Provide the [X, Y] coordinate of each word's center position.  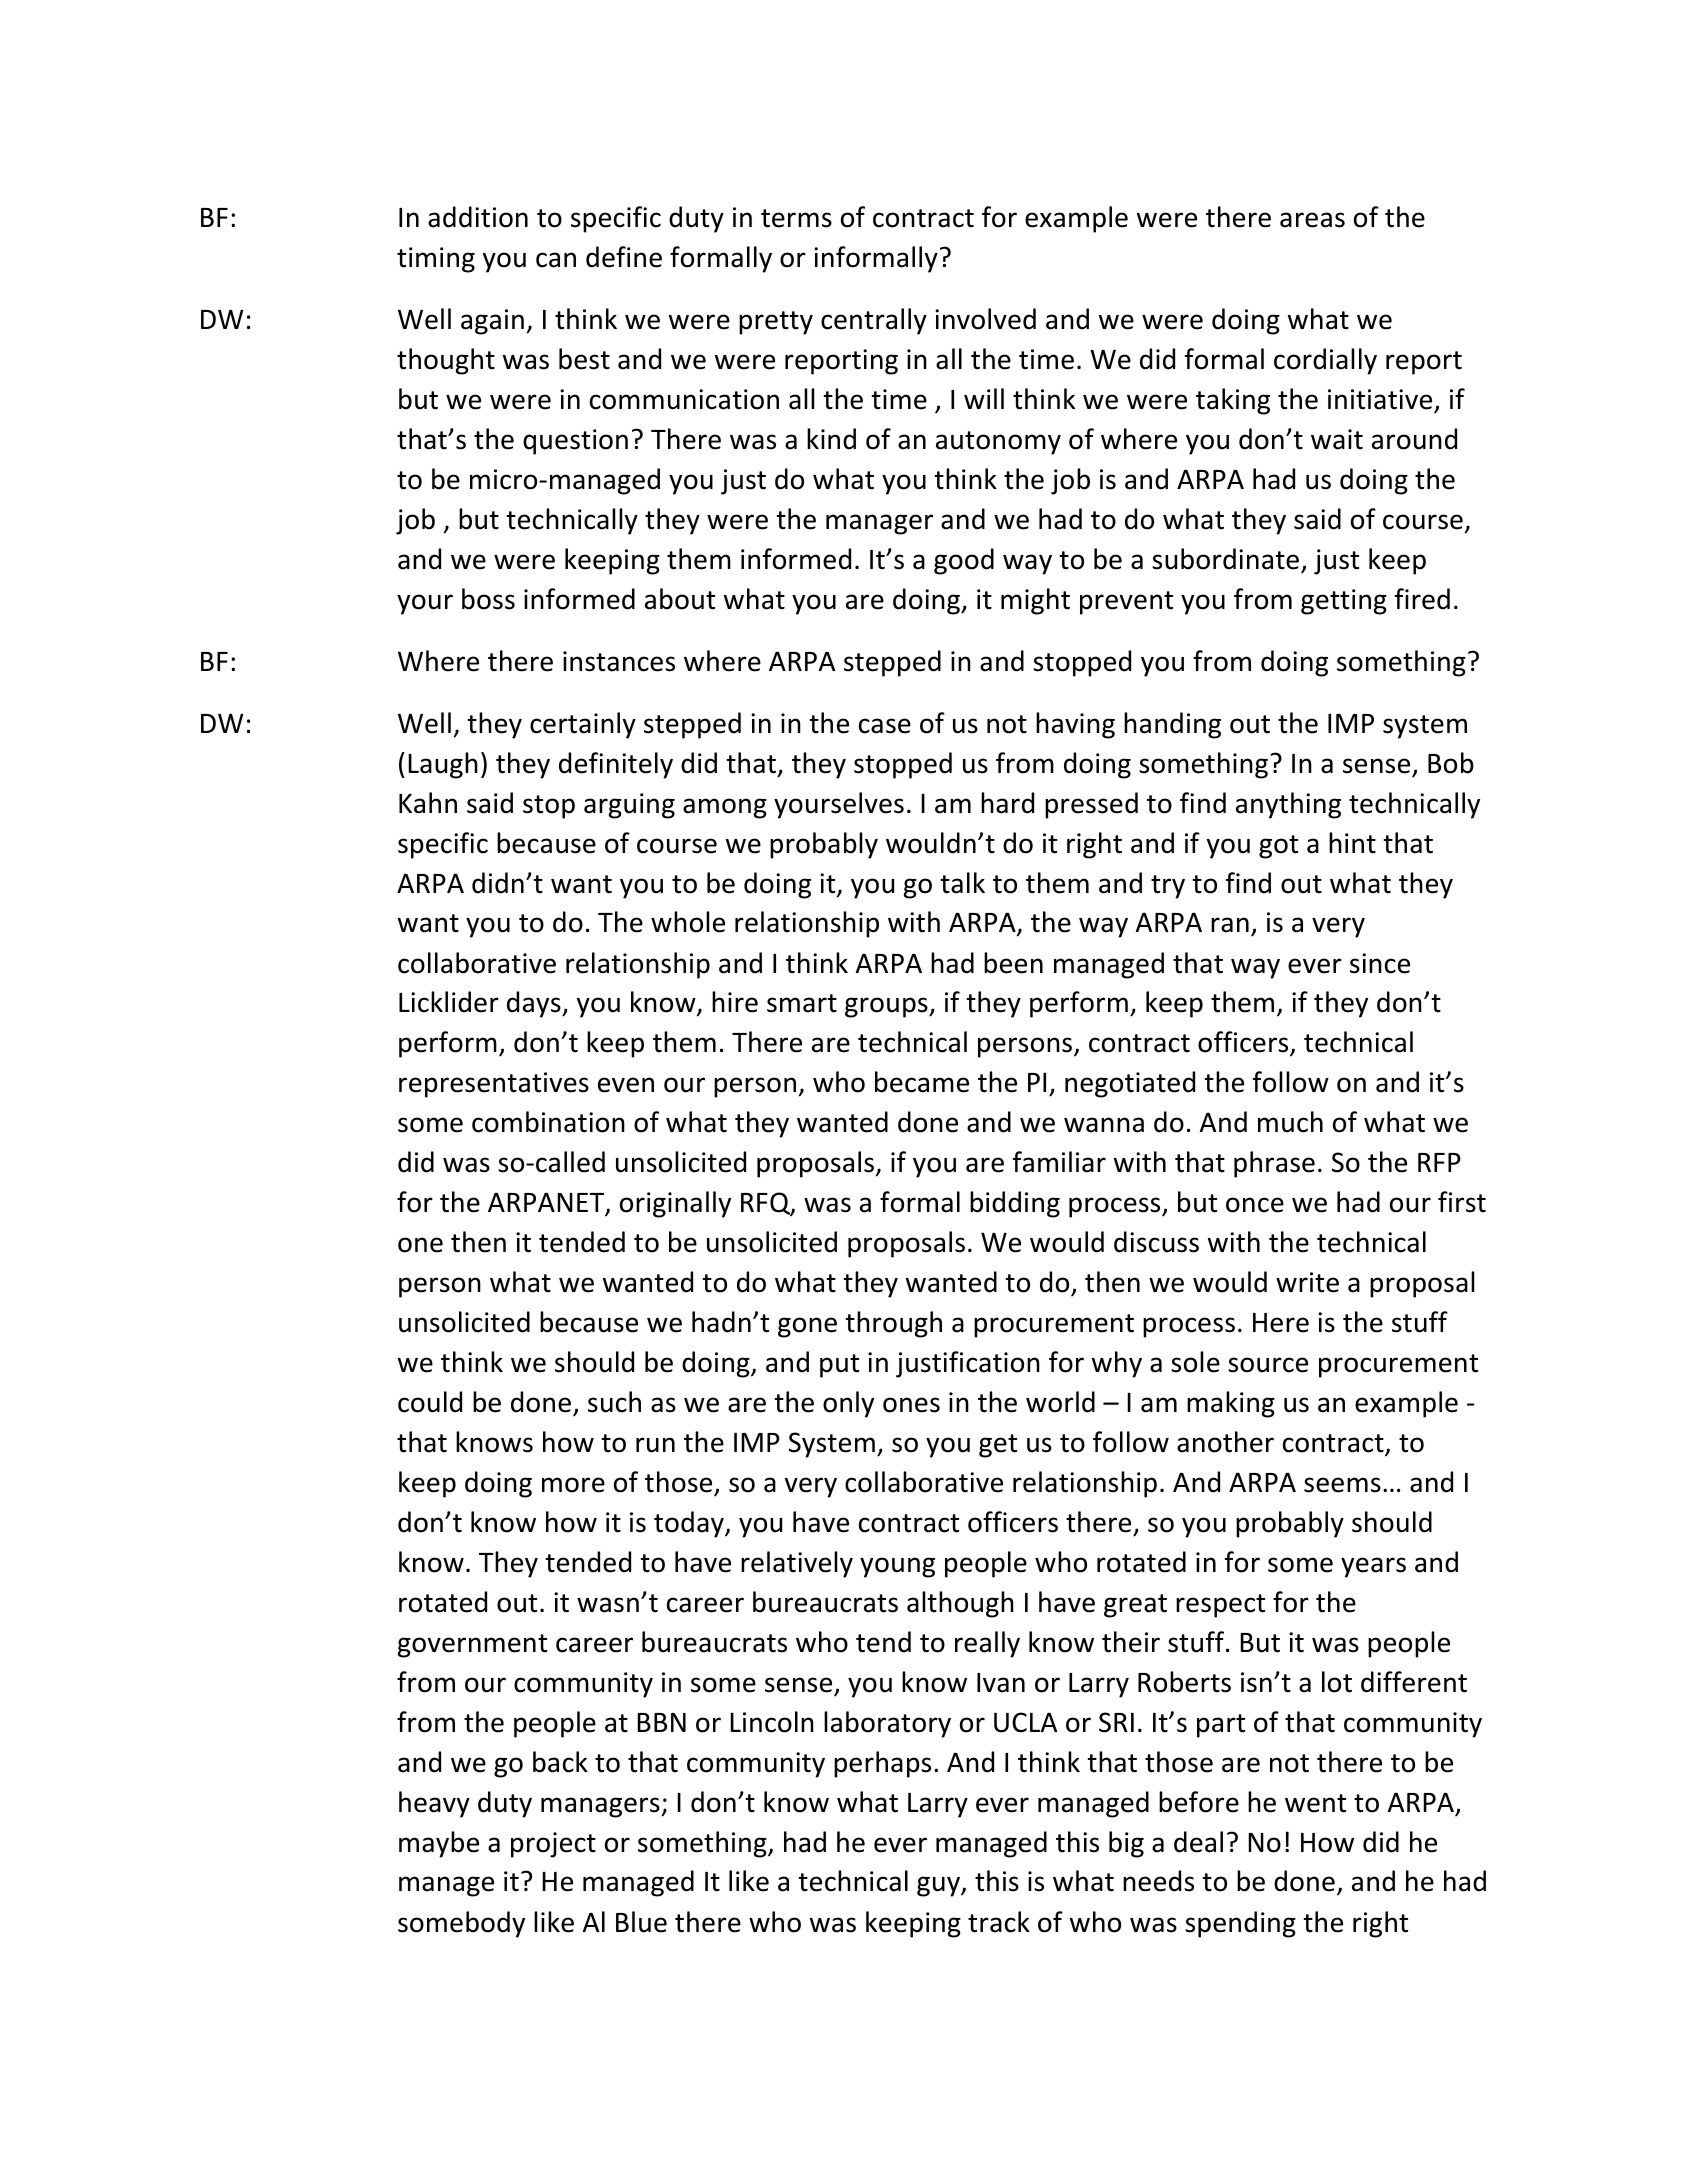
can [556, 260]
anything [1288, 805]
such [614, 1402]
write [1307, 1282]
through [893, 1324]
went [1315, 1803]
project [553, 1845]
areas [1312, 220]
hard [1007, 803]
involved [985, 319]
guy [939, 1886]
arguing [629, 806]
